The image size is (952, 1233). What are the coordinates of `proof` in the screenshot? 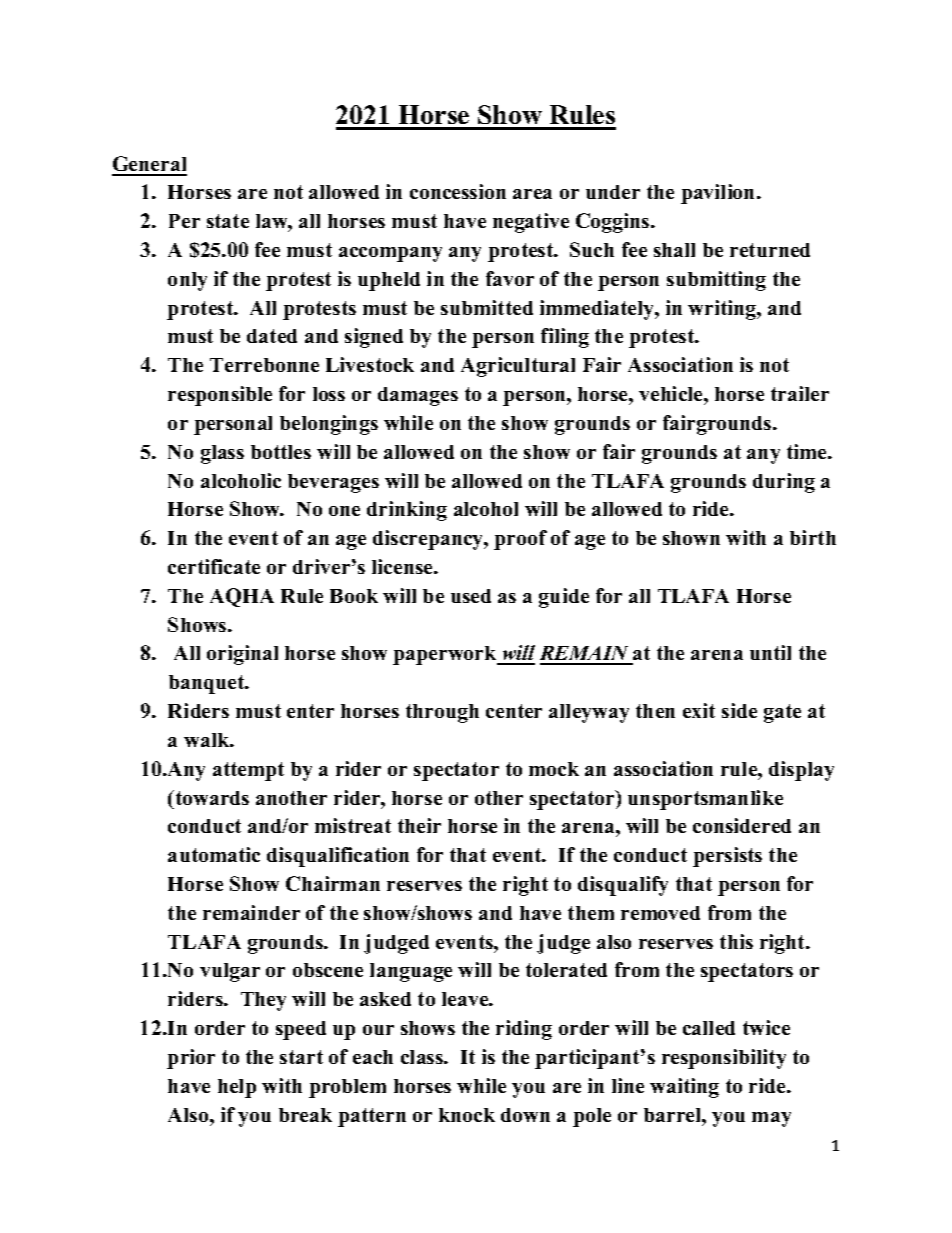 It's located at (520, 540).
